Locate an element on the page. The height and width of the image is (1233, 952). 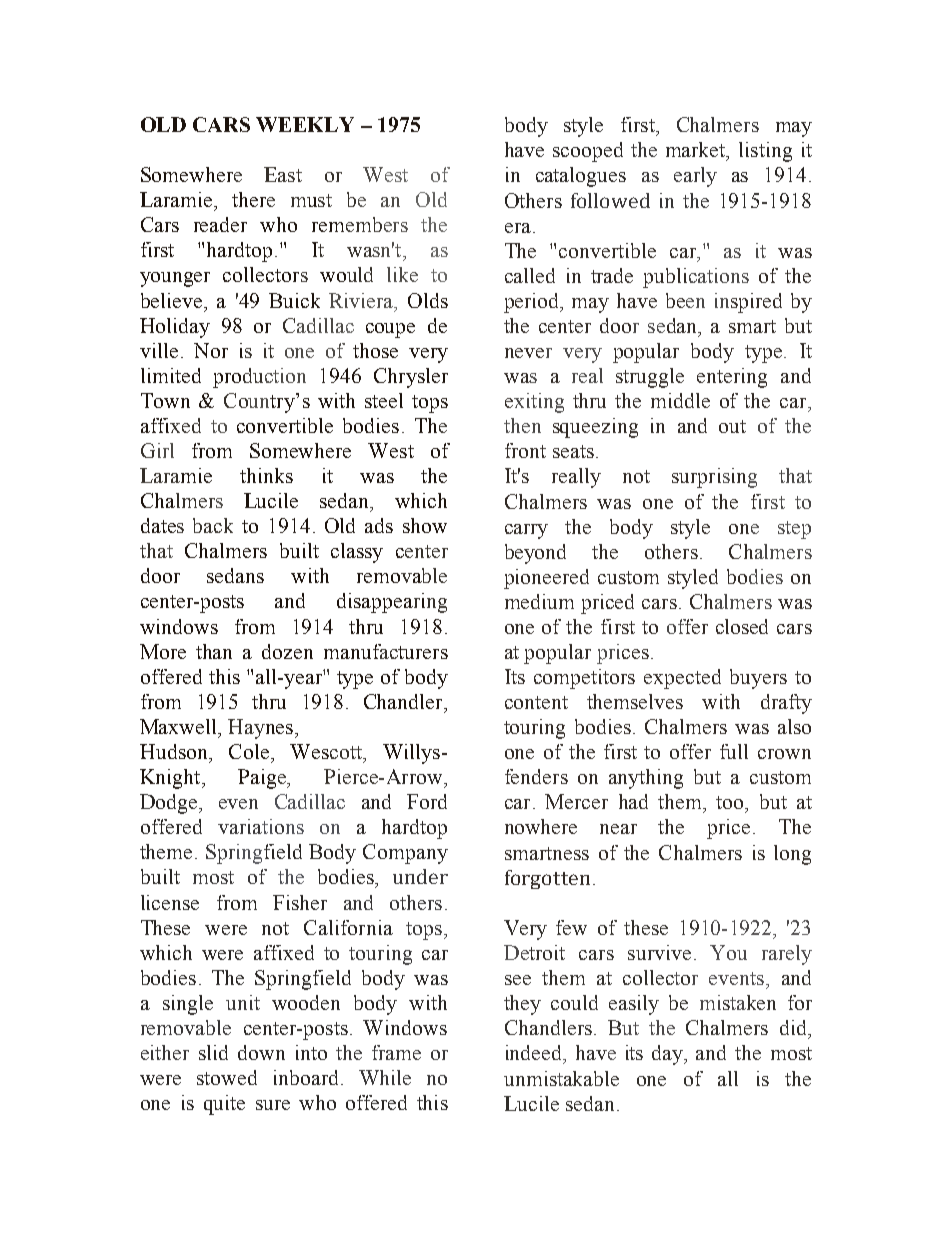
East is located at coordinates (283, 174).
